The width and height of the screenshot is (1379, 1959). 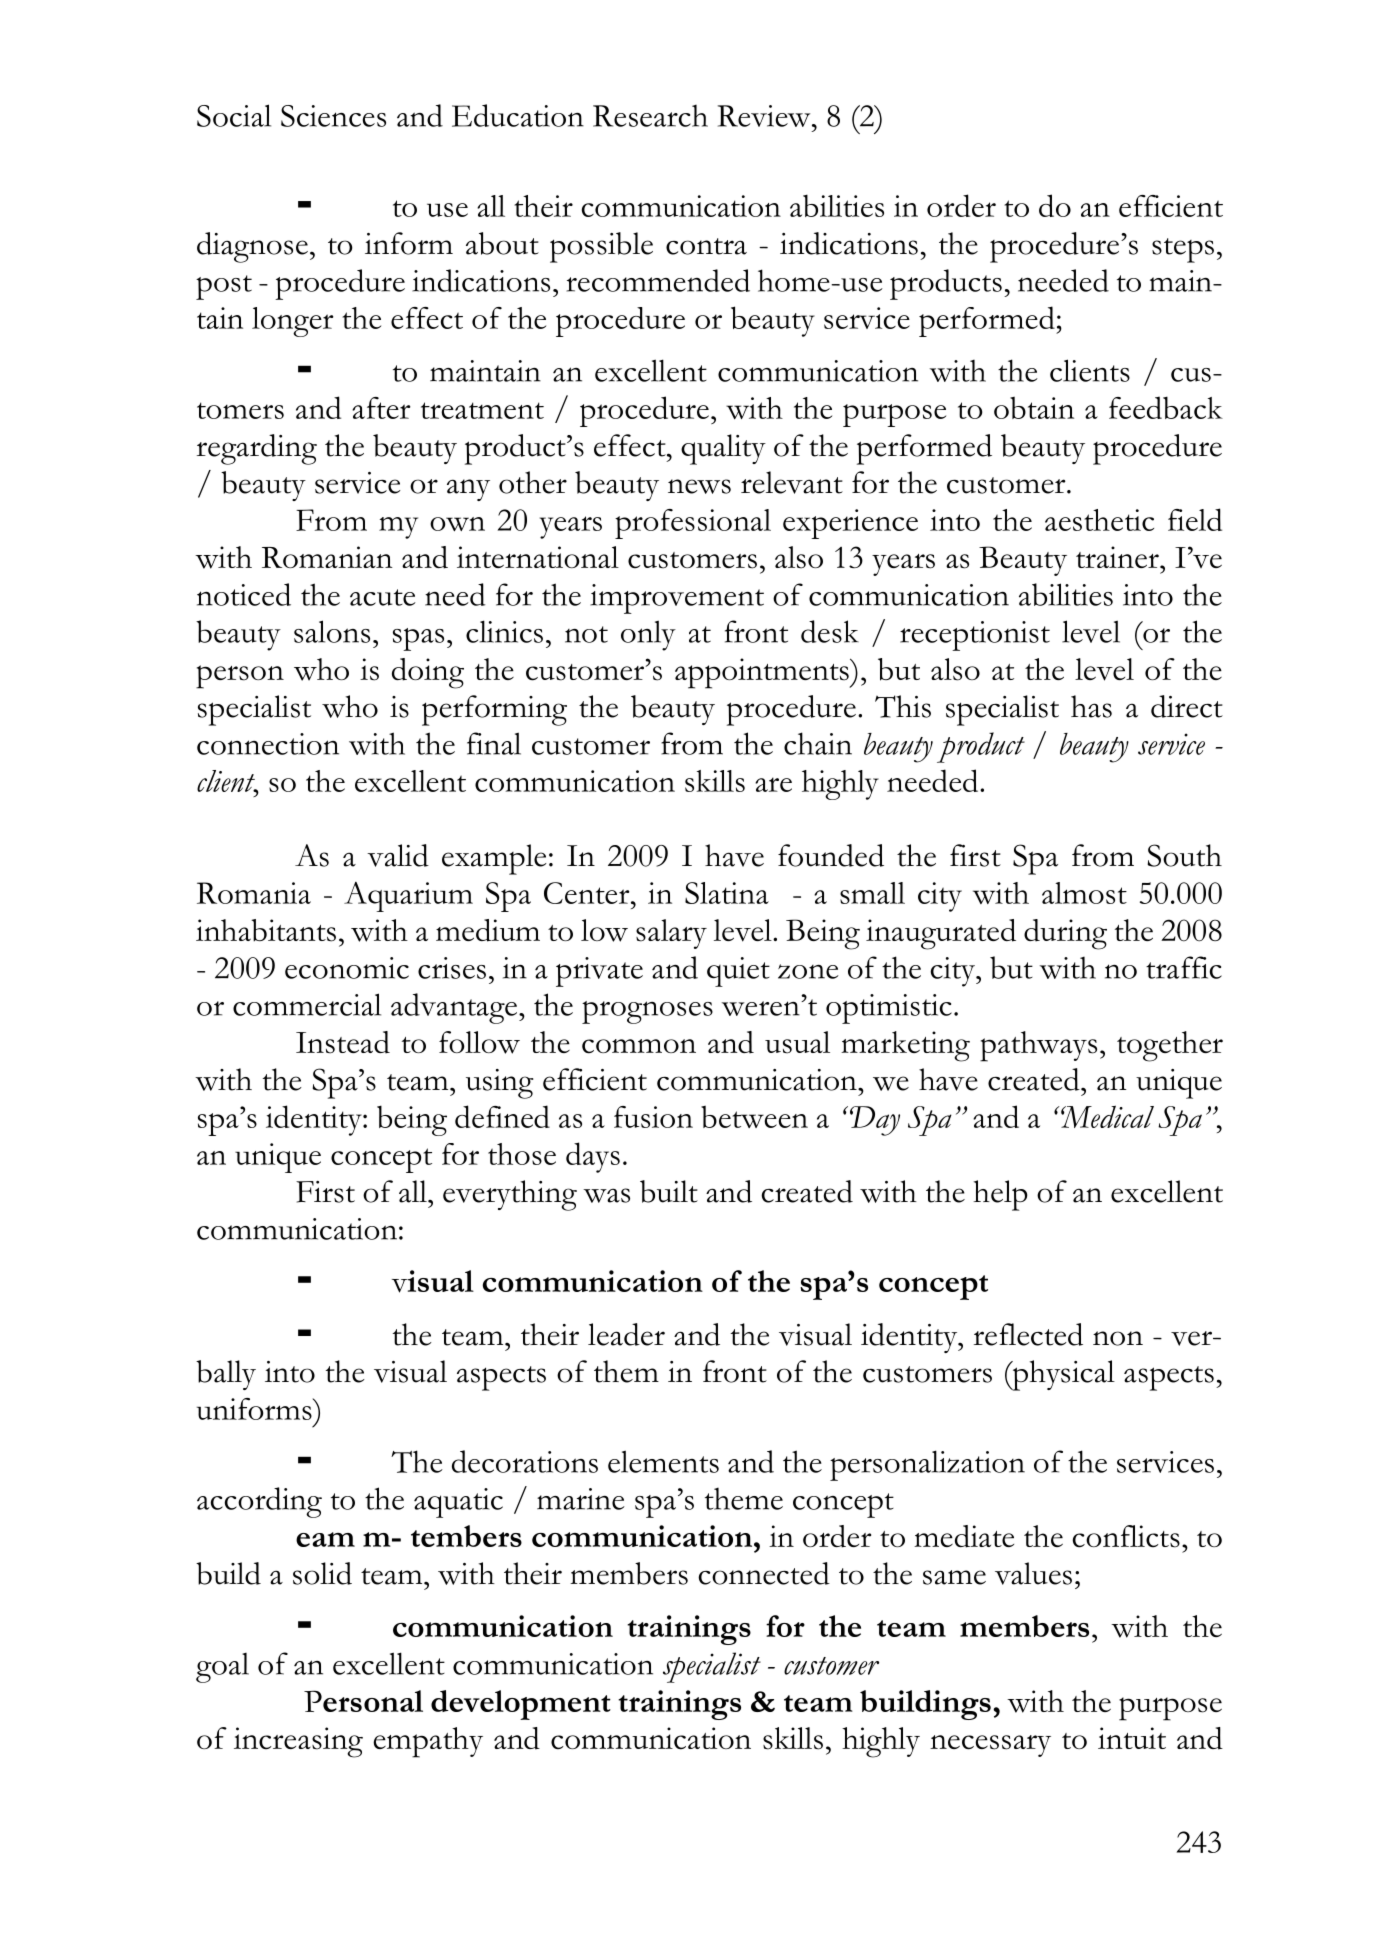 What do you see at coordinates (333, 116) in the screenshot?
I see `Sciences` at bounding box center [333, 116].
